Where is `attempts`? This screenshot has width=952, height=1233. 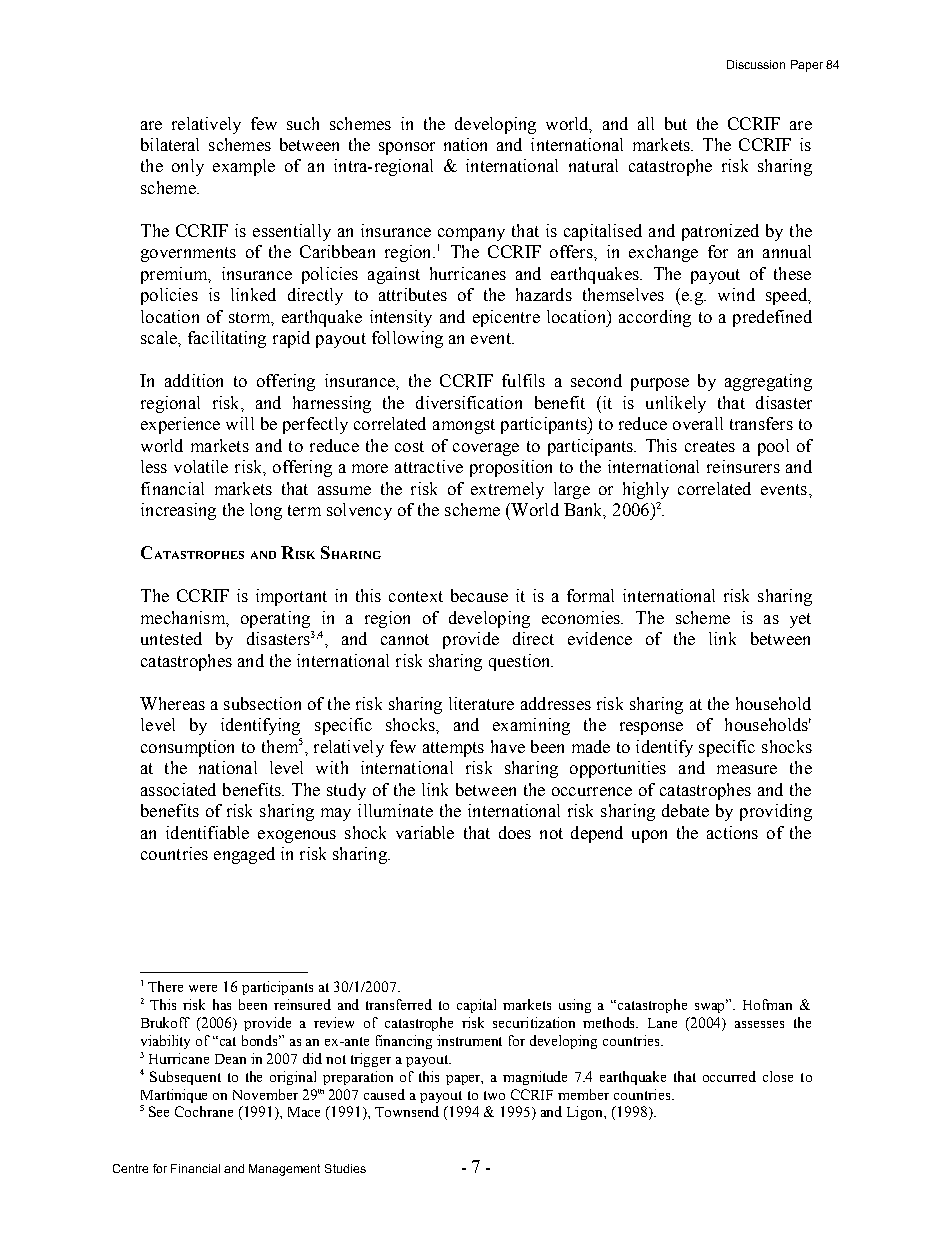 attempts is located at coordinates (453, 749).
